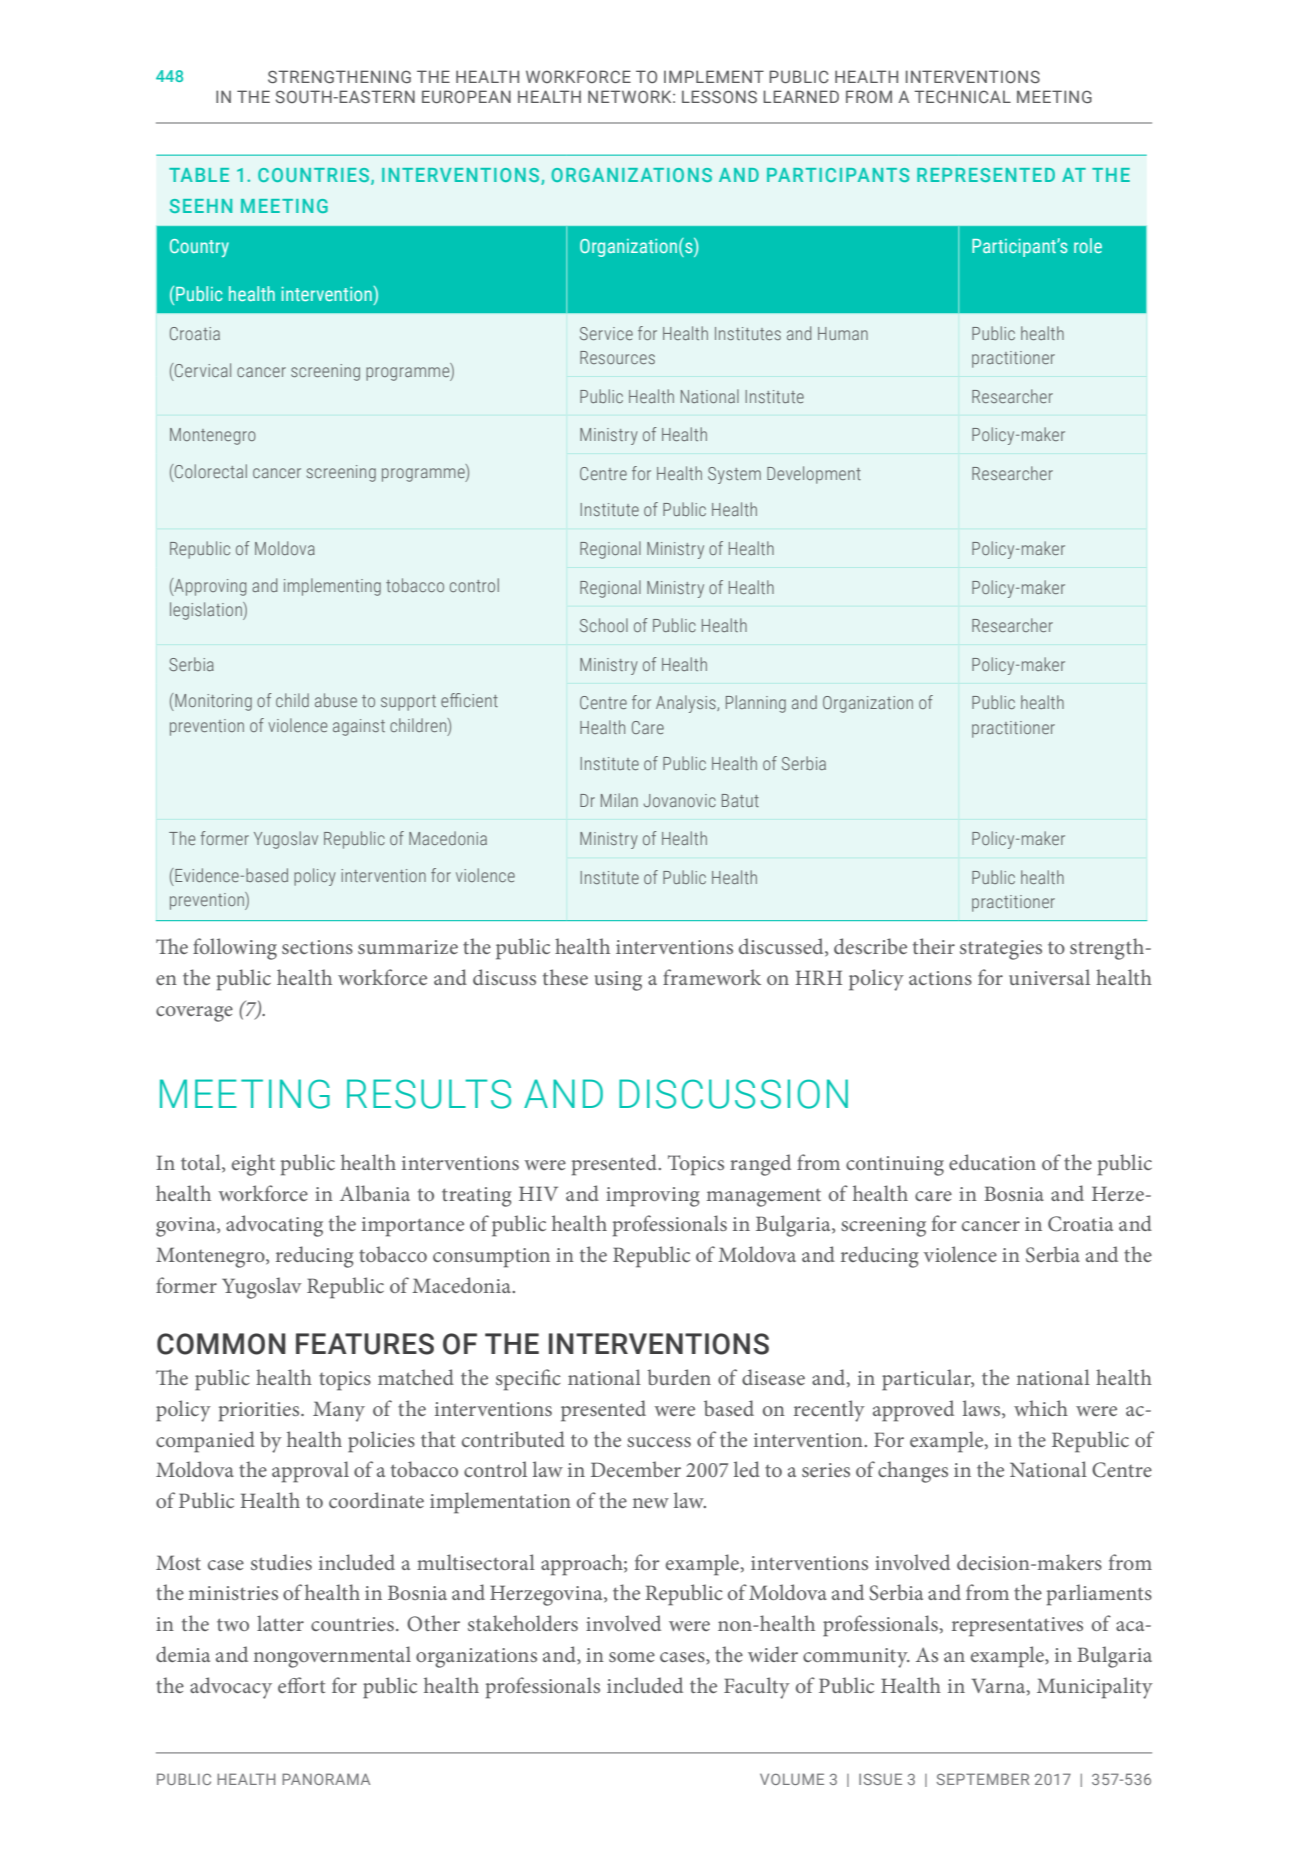 The image size is (1308, 1850). I want to click on LESSONS, so click(719, 96).
